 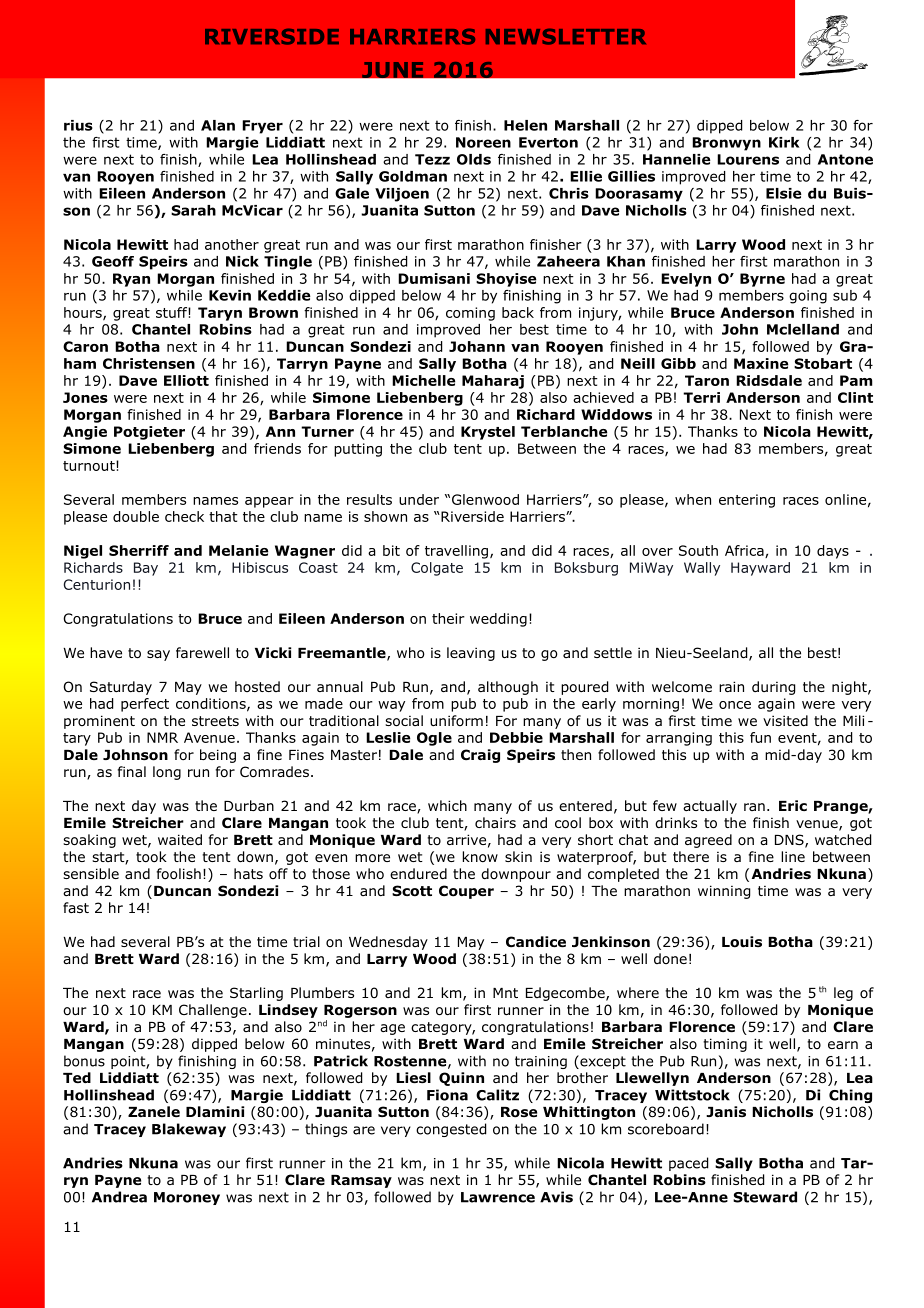 I want to click on long, so click(x=167, y=773).
